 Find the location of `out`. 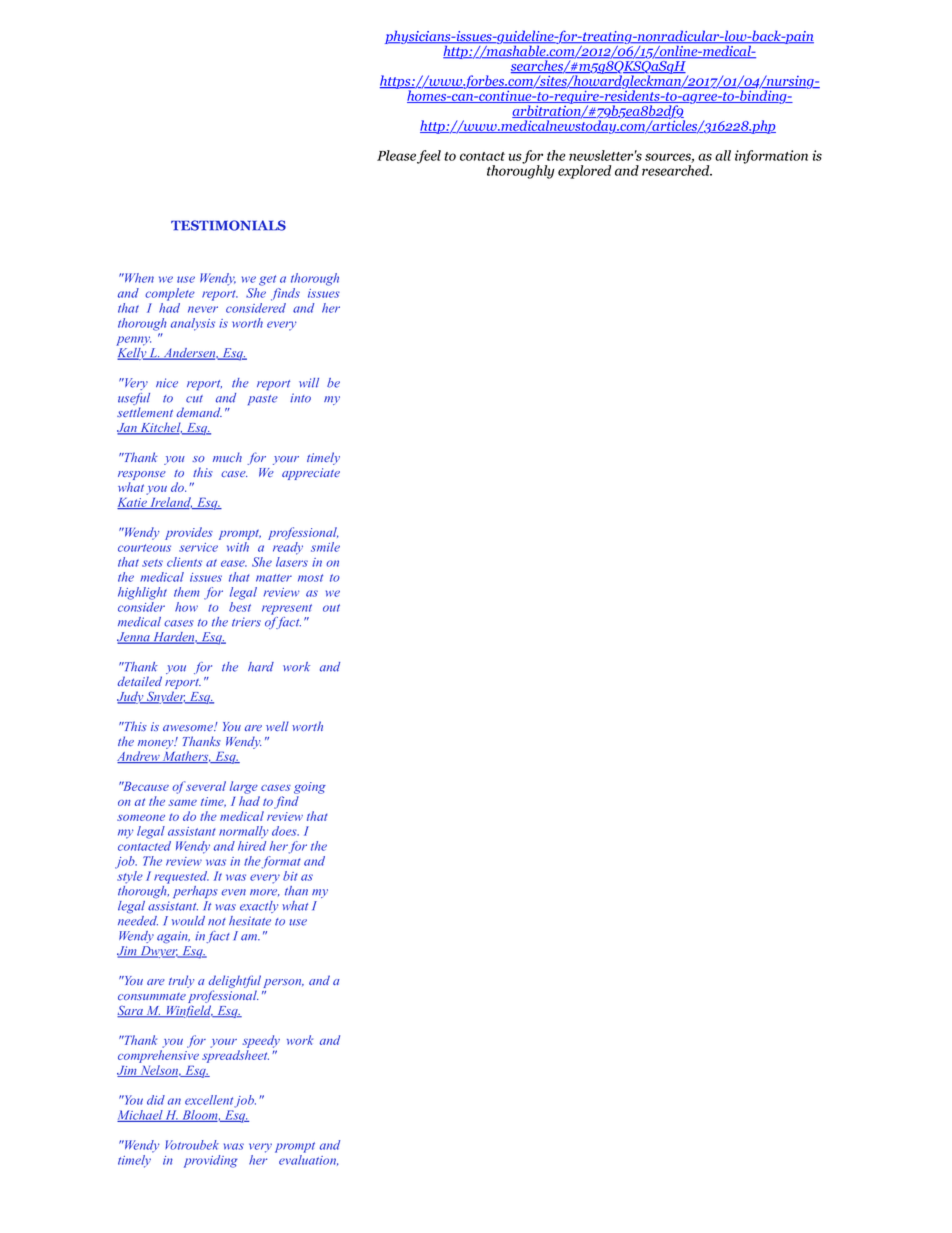

out is located at coordinates (331, 608).
